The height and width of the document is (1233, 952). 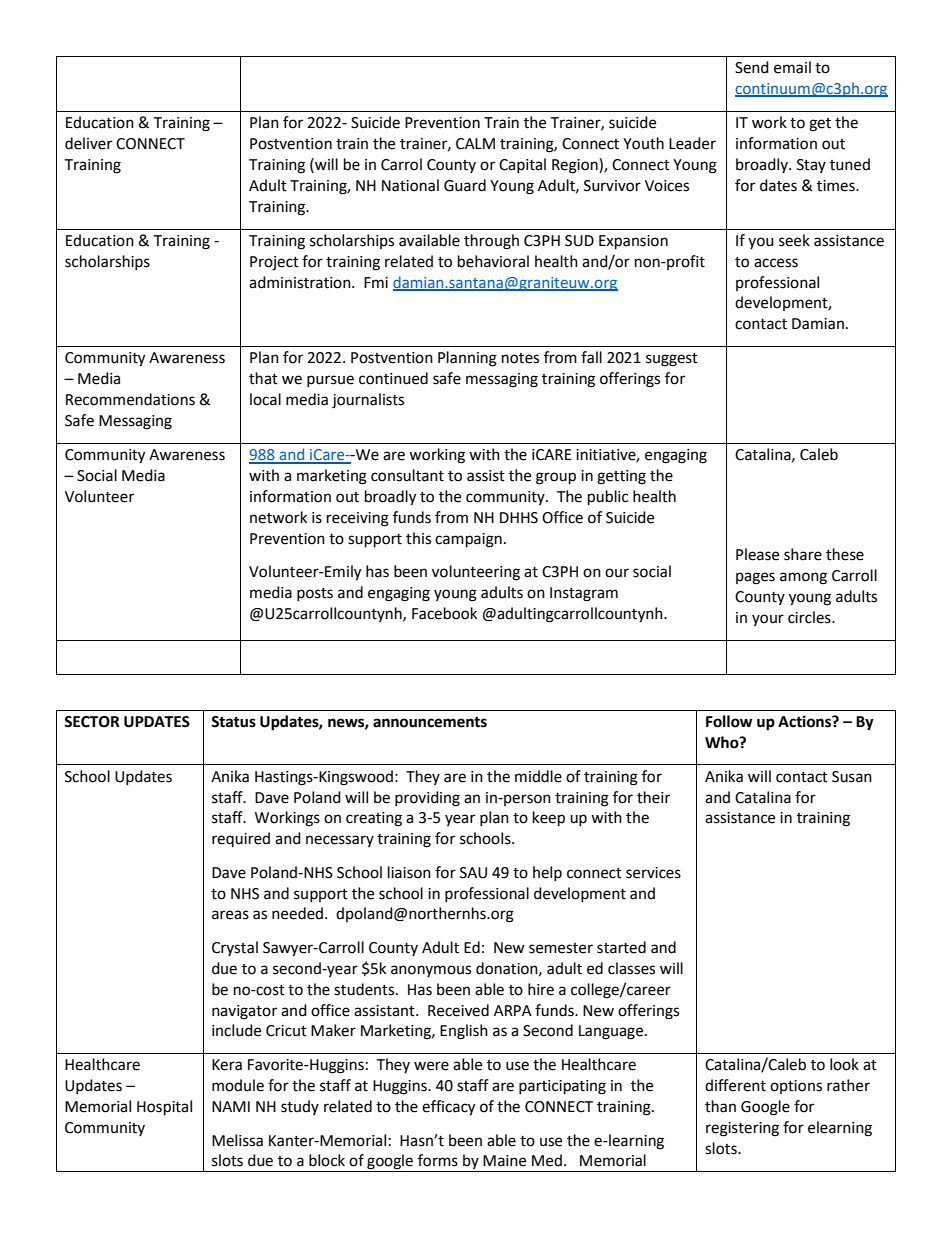 What do you see at coordinates (672, 360) in the document?
I see `suggest` at bounding box center [672, 360].
